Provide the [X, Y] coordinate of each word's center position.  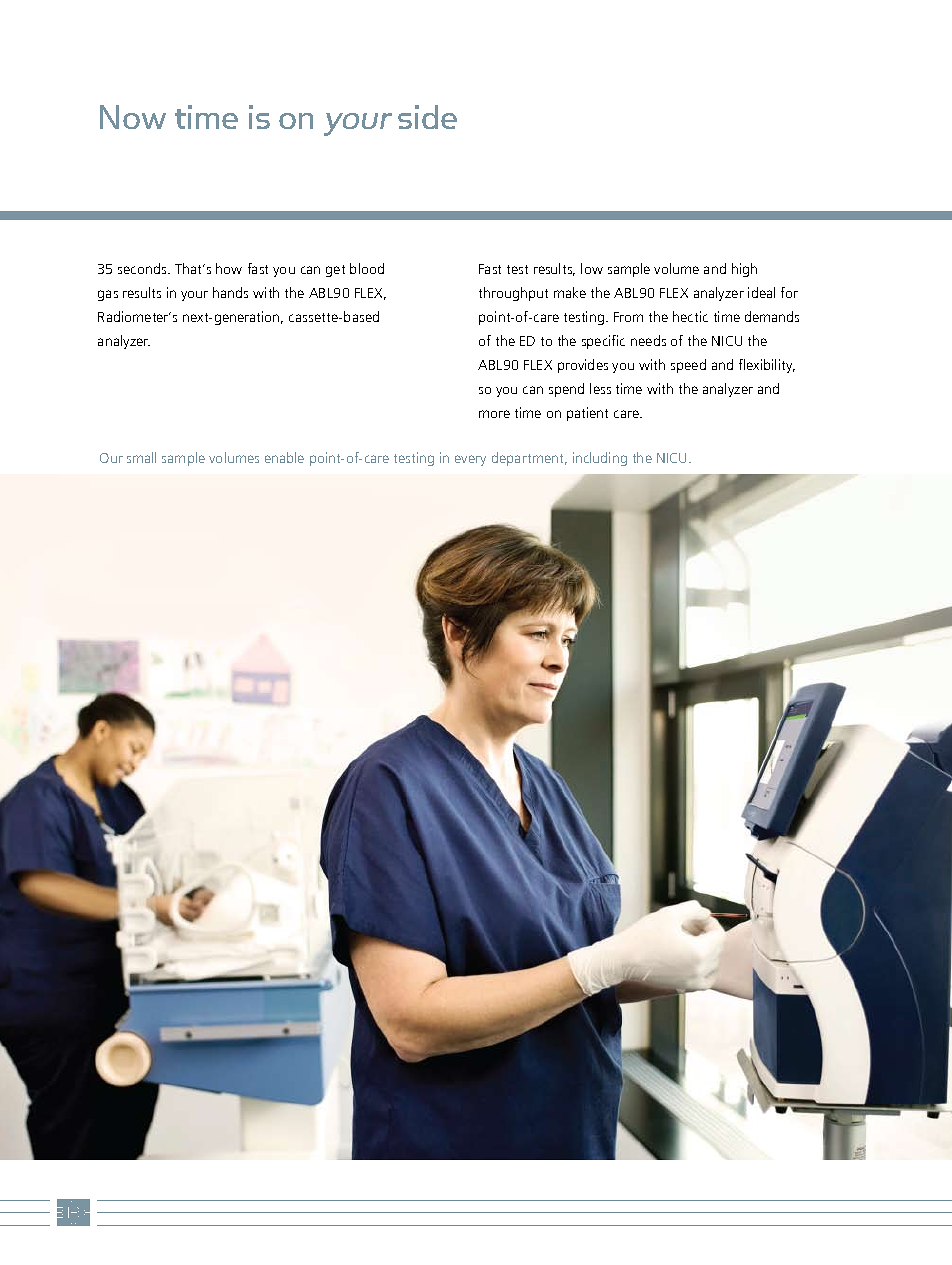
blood [367, 268]
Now [133, 117]
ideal [761, 292]
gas [108, 295]
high [744, 270]
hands [230, 292]
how [229, 268]
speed [688, 366]
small [141, 457]
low [592, 268]
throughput [513, 294]
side [427, 117]
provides [583, 366]
